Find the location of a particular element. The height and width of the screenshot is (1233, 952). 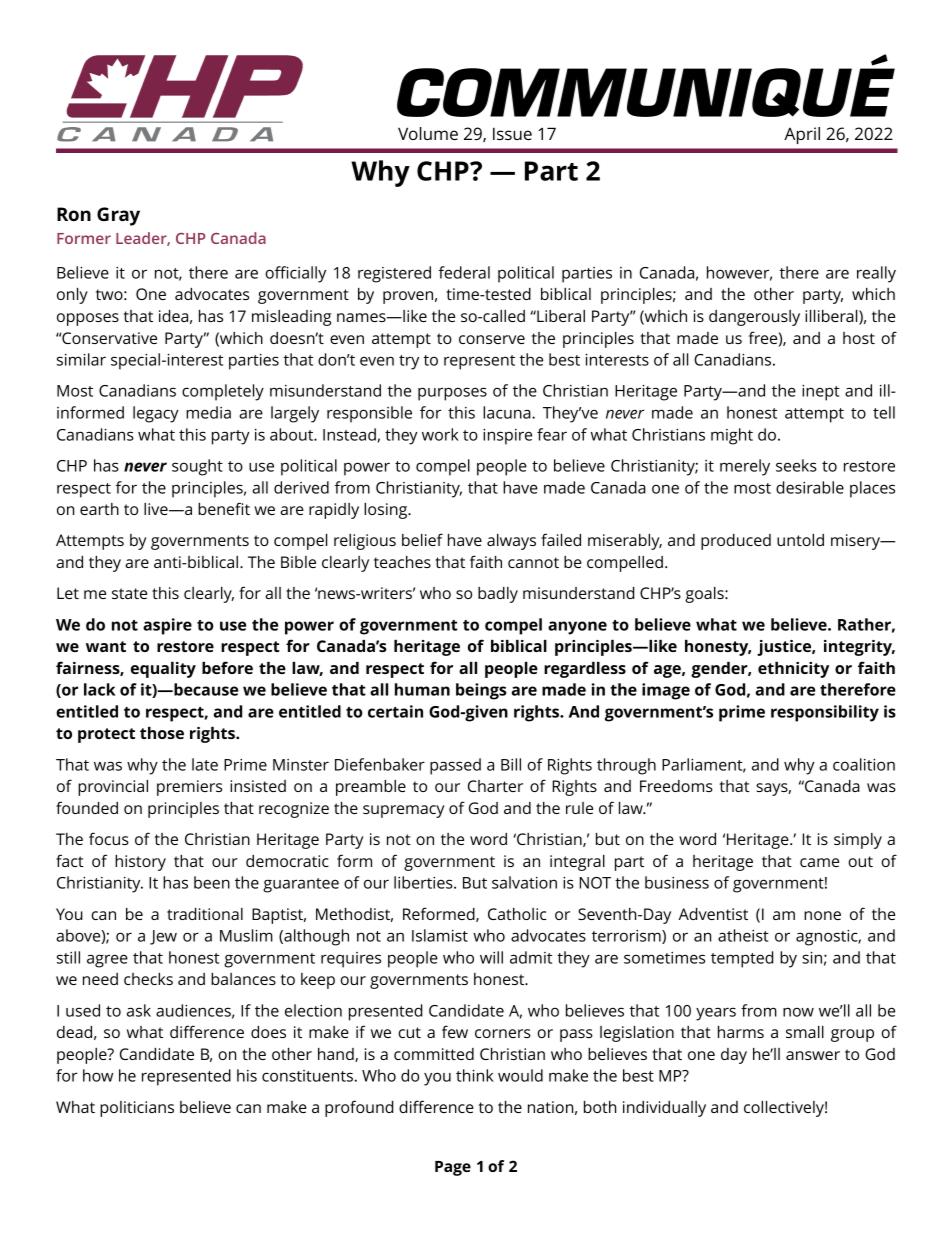

Issue is located at coordinates (512, 133).
